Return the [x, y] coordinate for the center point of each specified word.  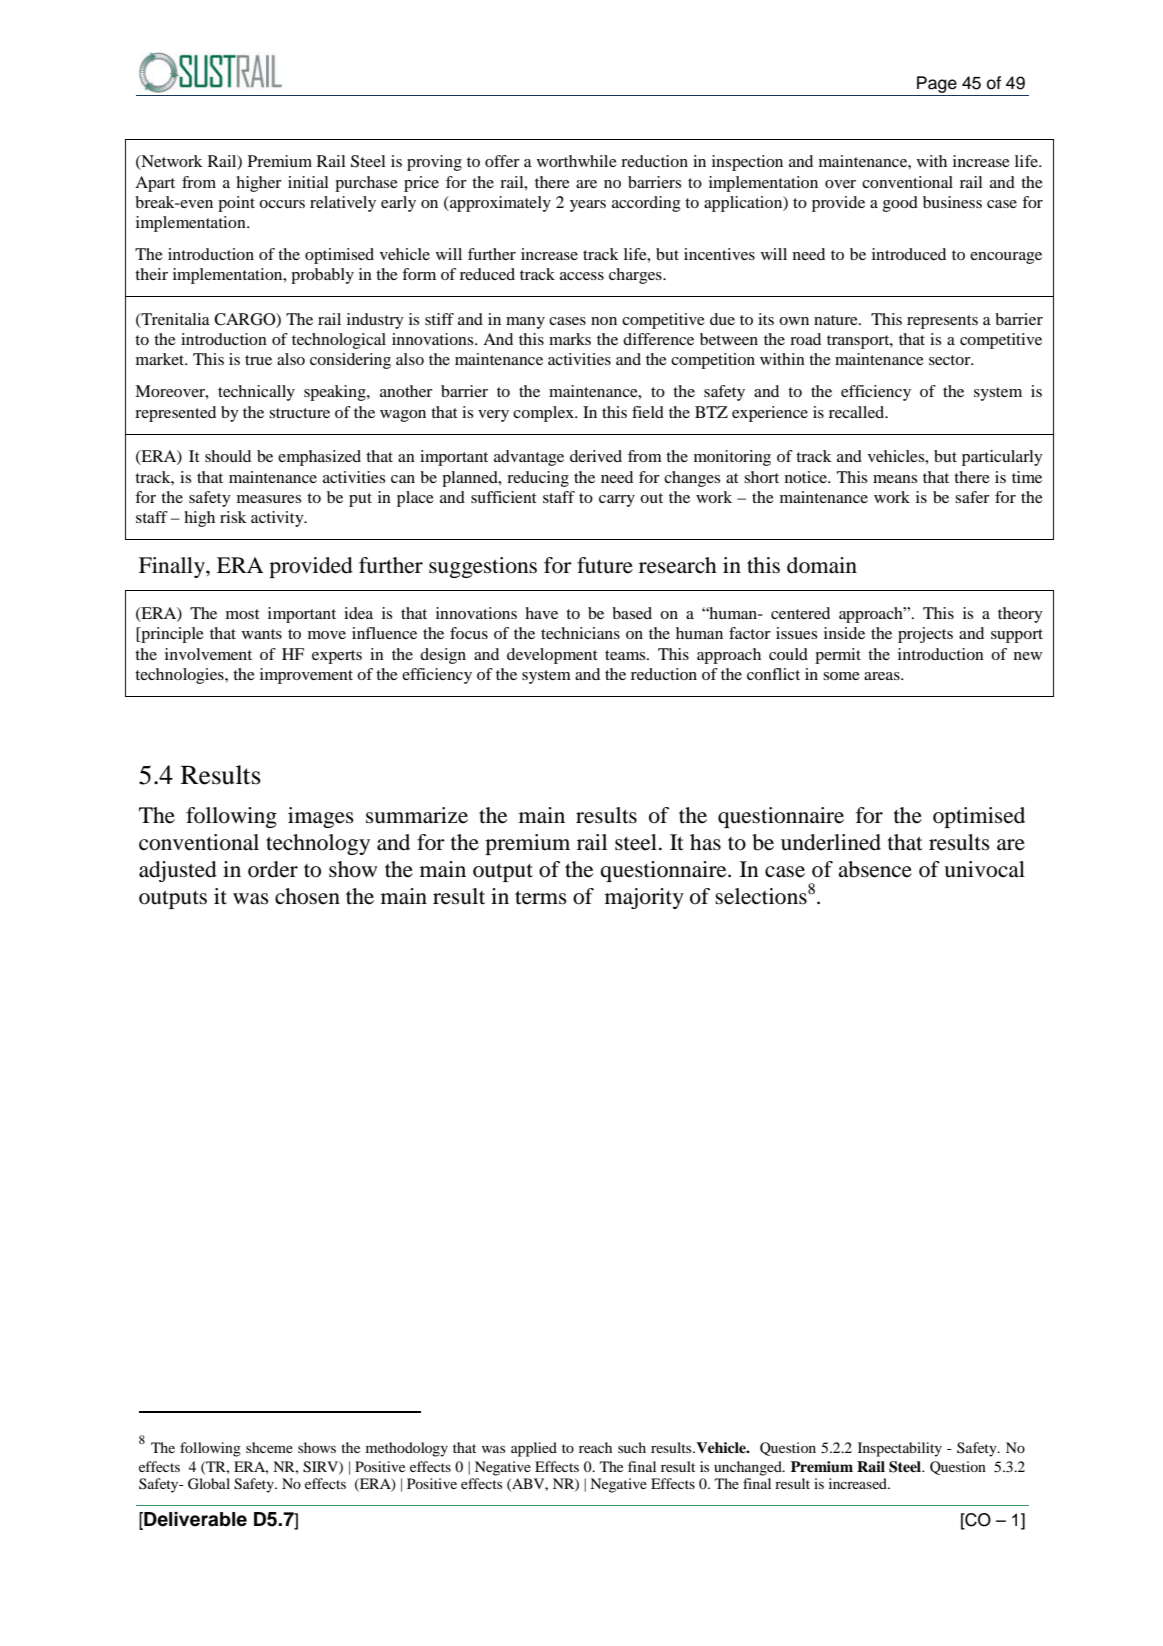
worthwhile [577, 161]
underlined [831, 842]
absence [875, 869]
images [321, 817]
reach [595, 1447]
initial [308, 182]
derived [596, 456]
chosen [307, 896]
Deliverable [194, 1520]
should [228, 456]
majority [644, 898]
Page [937, 84]
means [895, 479]
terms [541, 897]
